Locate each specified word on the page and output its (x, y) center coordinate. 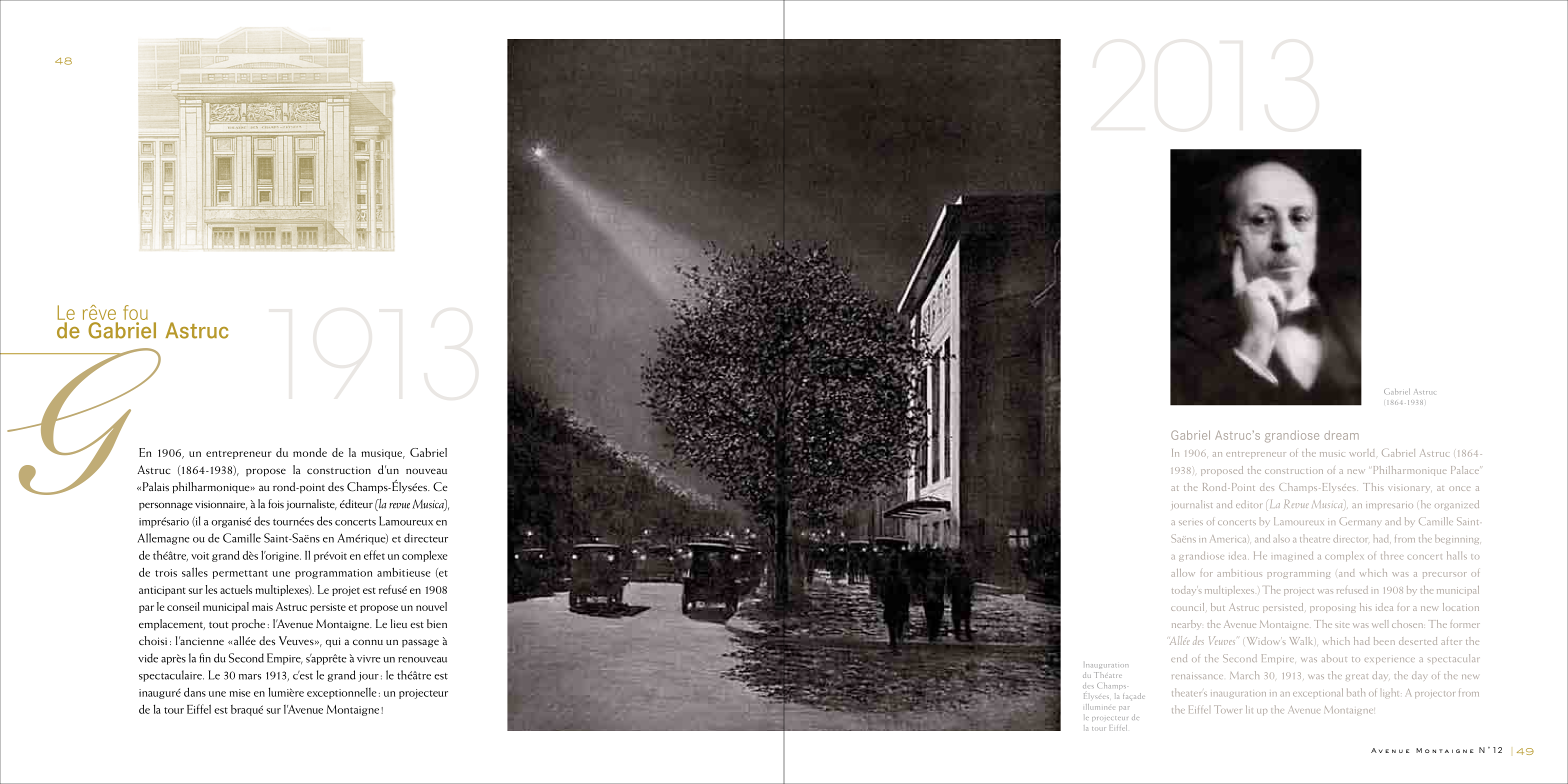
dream (1341, 435)
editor (1248, 504)
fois (276, 503)
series (1191, 522)
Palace (1466, 470)
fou (135, 314)
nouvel (431, 606)
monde (310, 452)
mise (240, 693)
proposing (1333, 609)
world (1361, 453)
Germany (1359, 521)
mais (262, 607)
